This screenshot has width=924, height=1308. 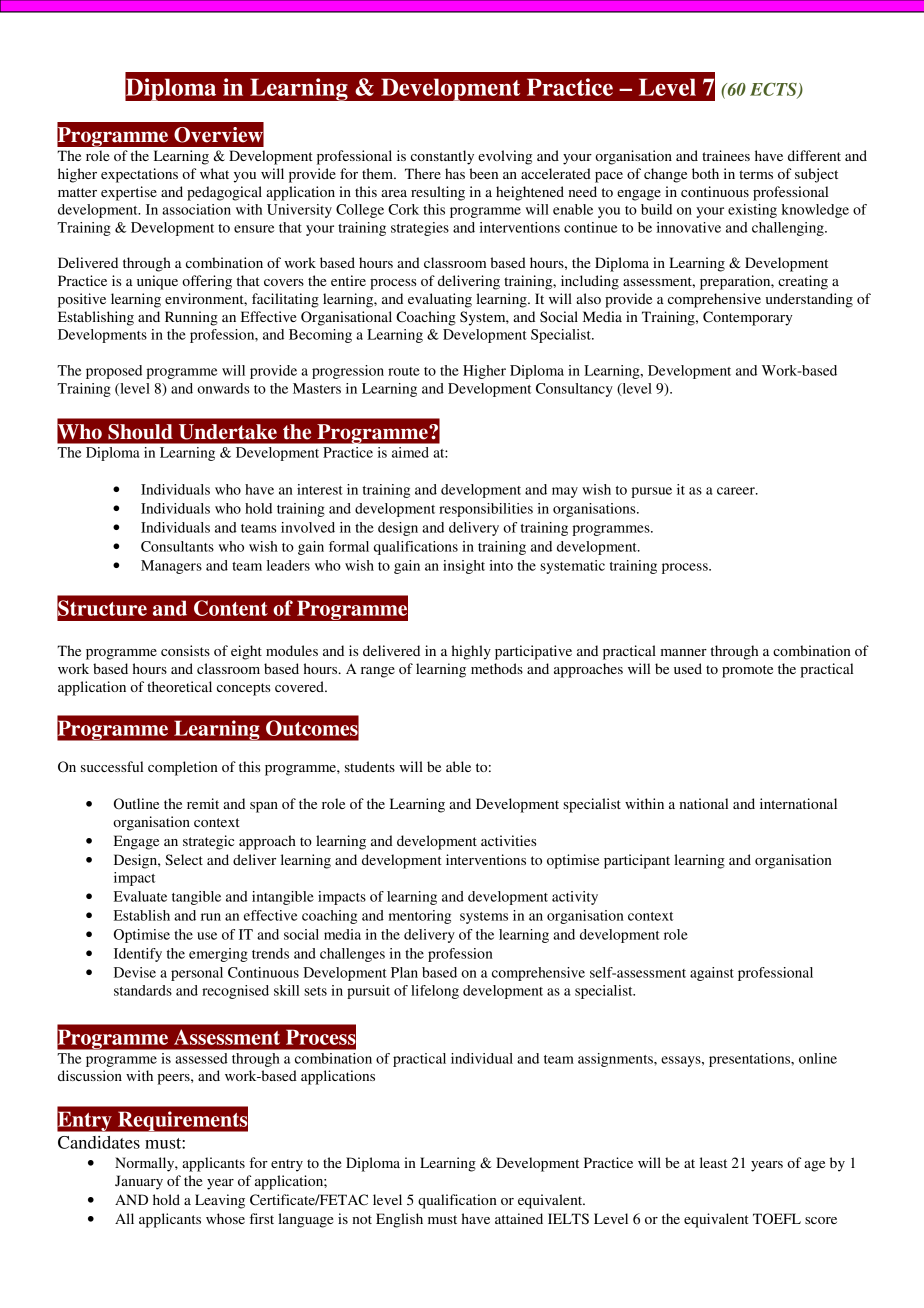 What do you see at coordinates (399, 1220) in the screenshot?
I see `English` at bounding box center [399, 1220].
